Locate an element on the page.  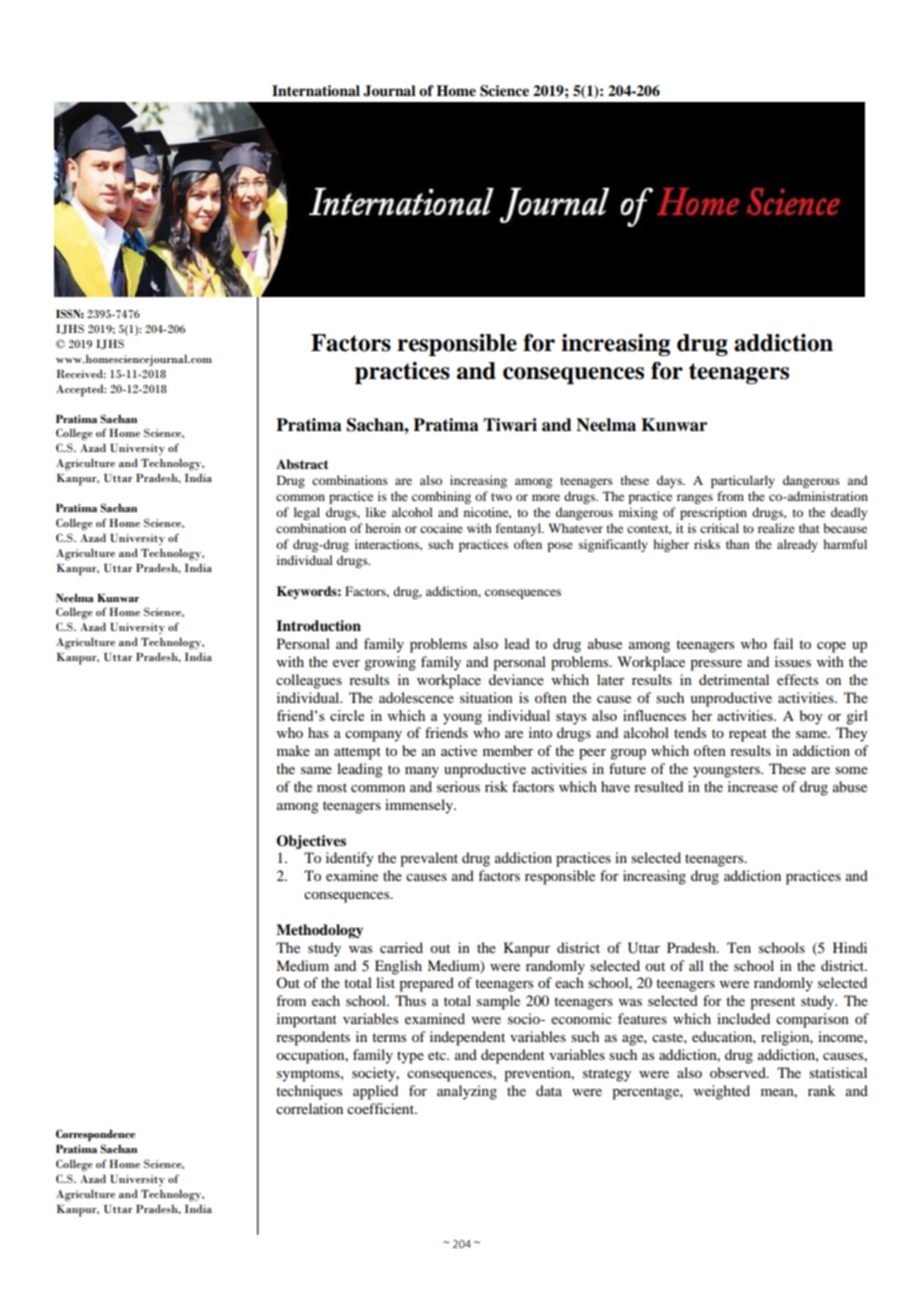
Abstract is located at coordinates (302, 464).
